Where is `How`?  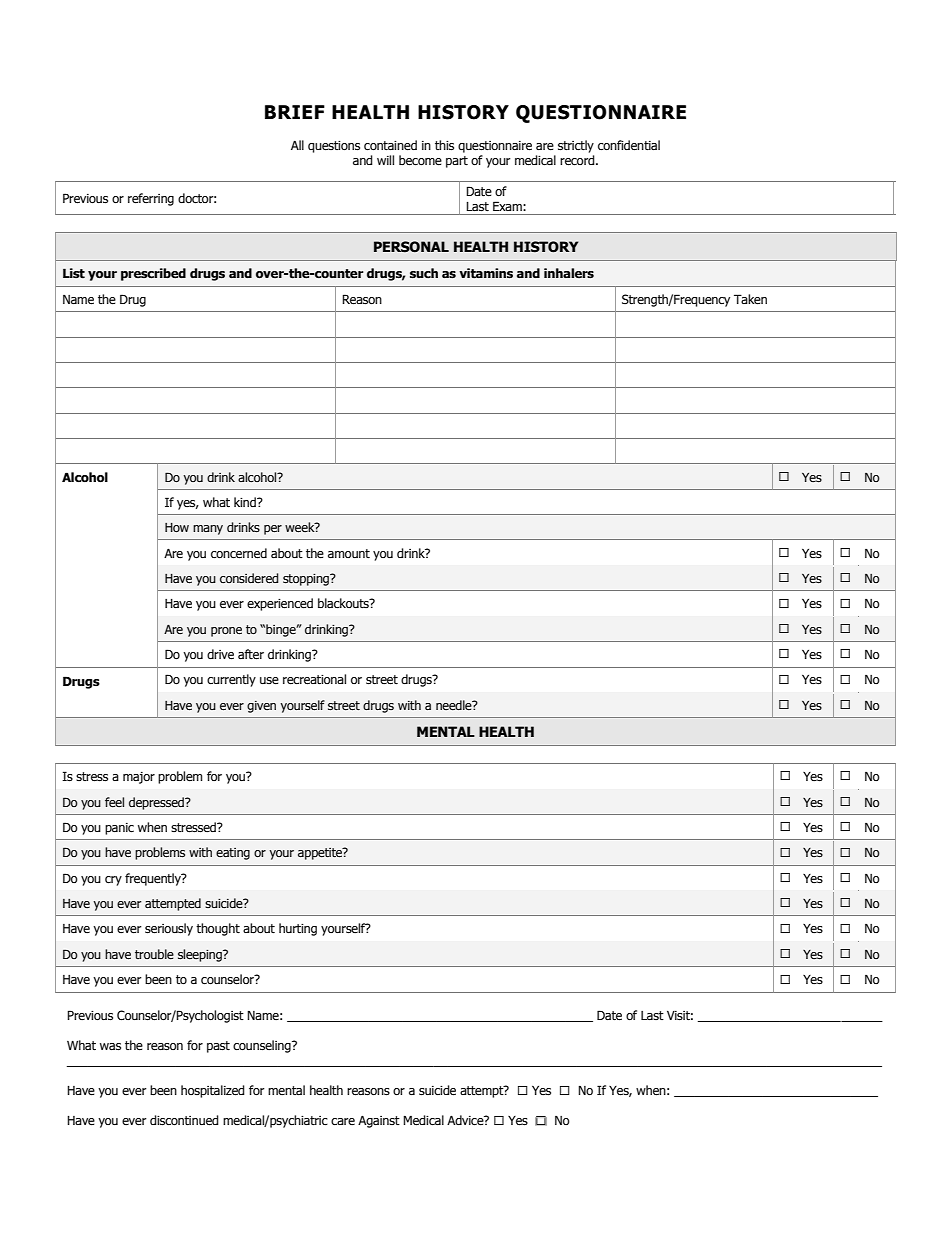
How is located at coordinates (177, 527).
